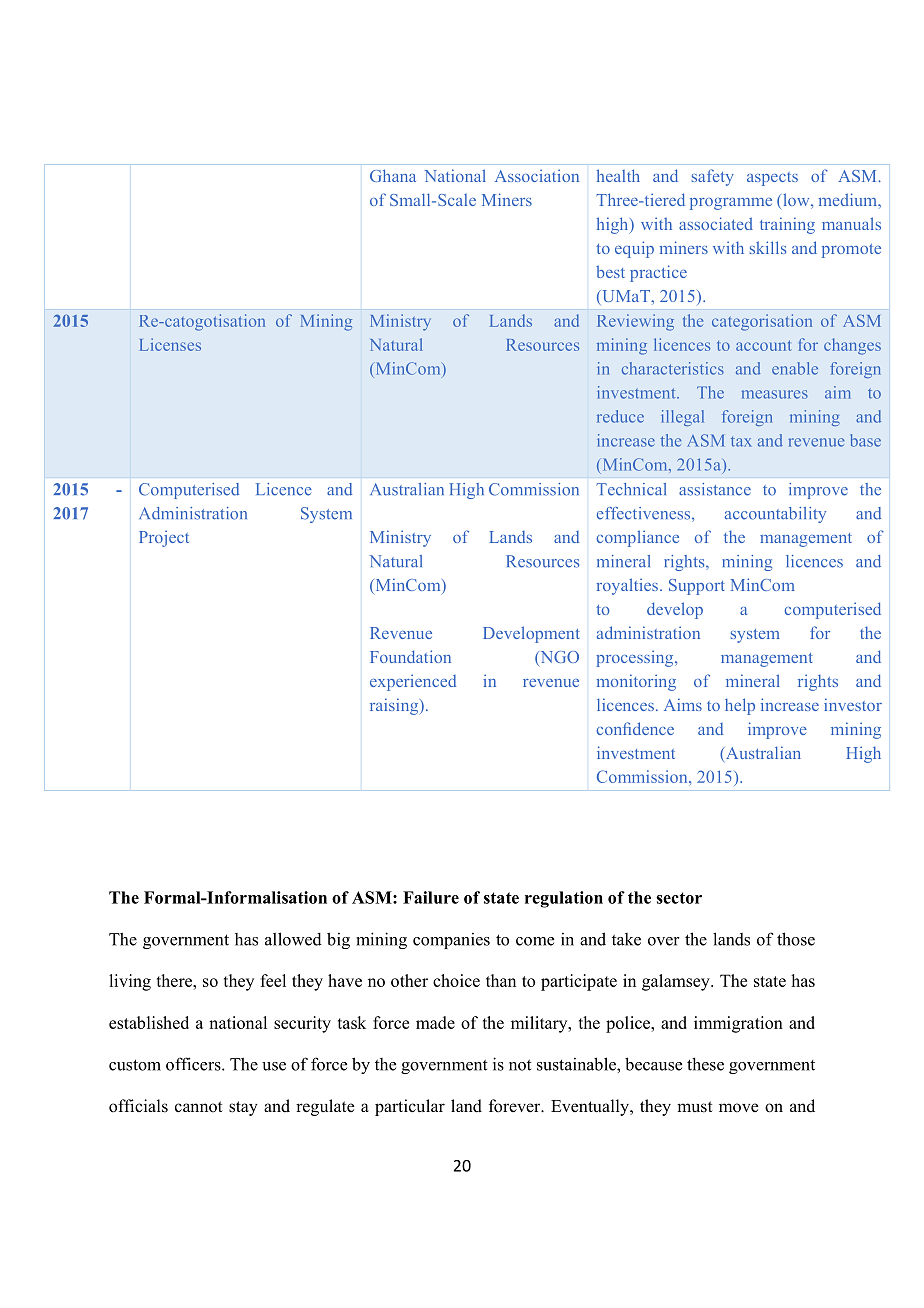 Image resolution: width=924 pixels, height=1308 pixels. Describe the element at coordinates (393, 175) in the page. I see `Ghana` at that location.
